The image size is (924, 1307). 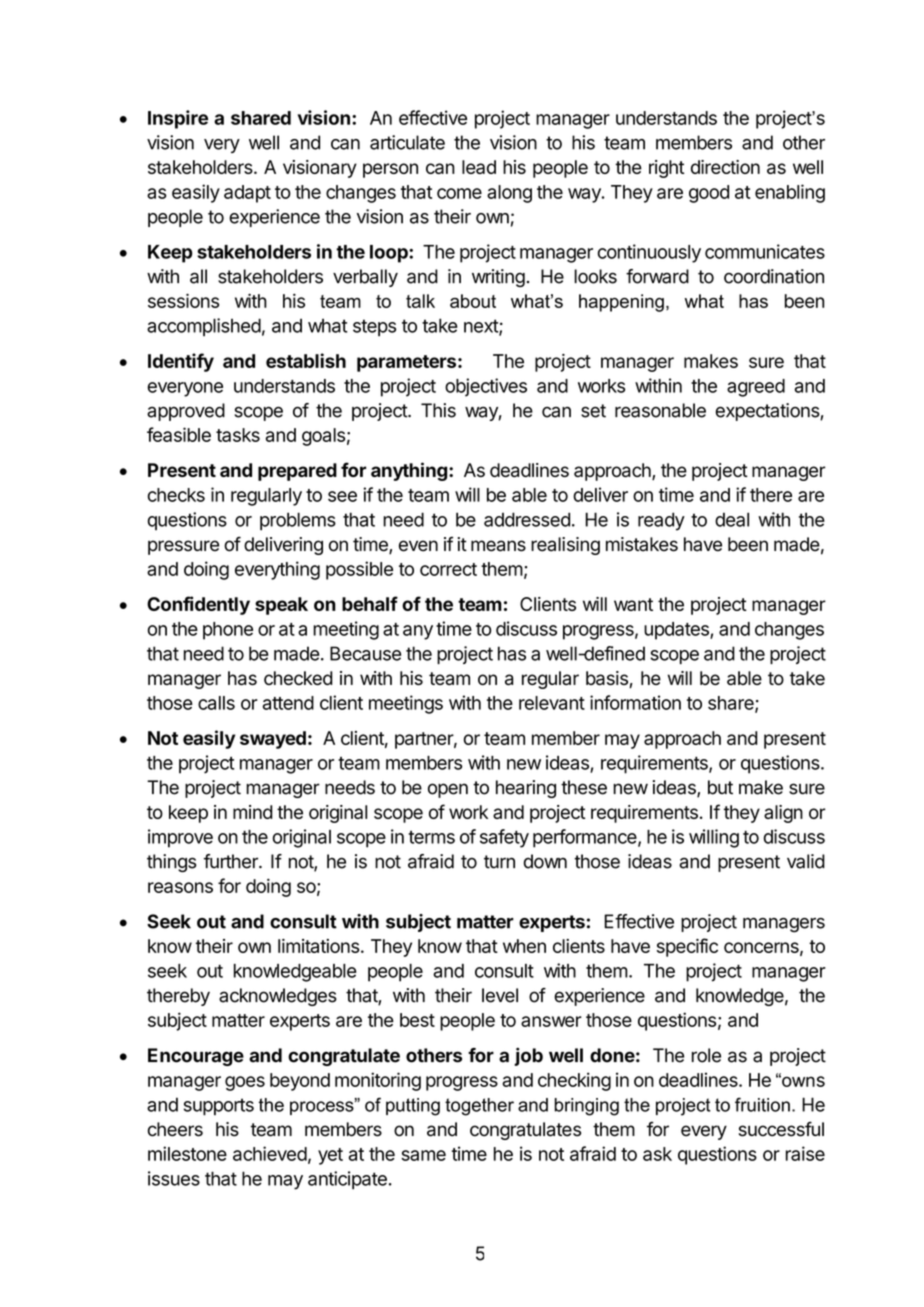 What do you see at coordinates (720, 787) in the document?
I see `but` at bounding box center [720, 787].
